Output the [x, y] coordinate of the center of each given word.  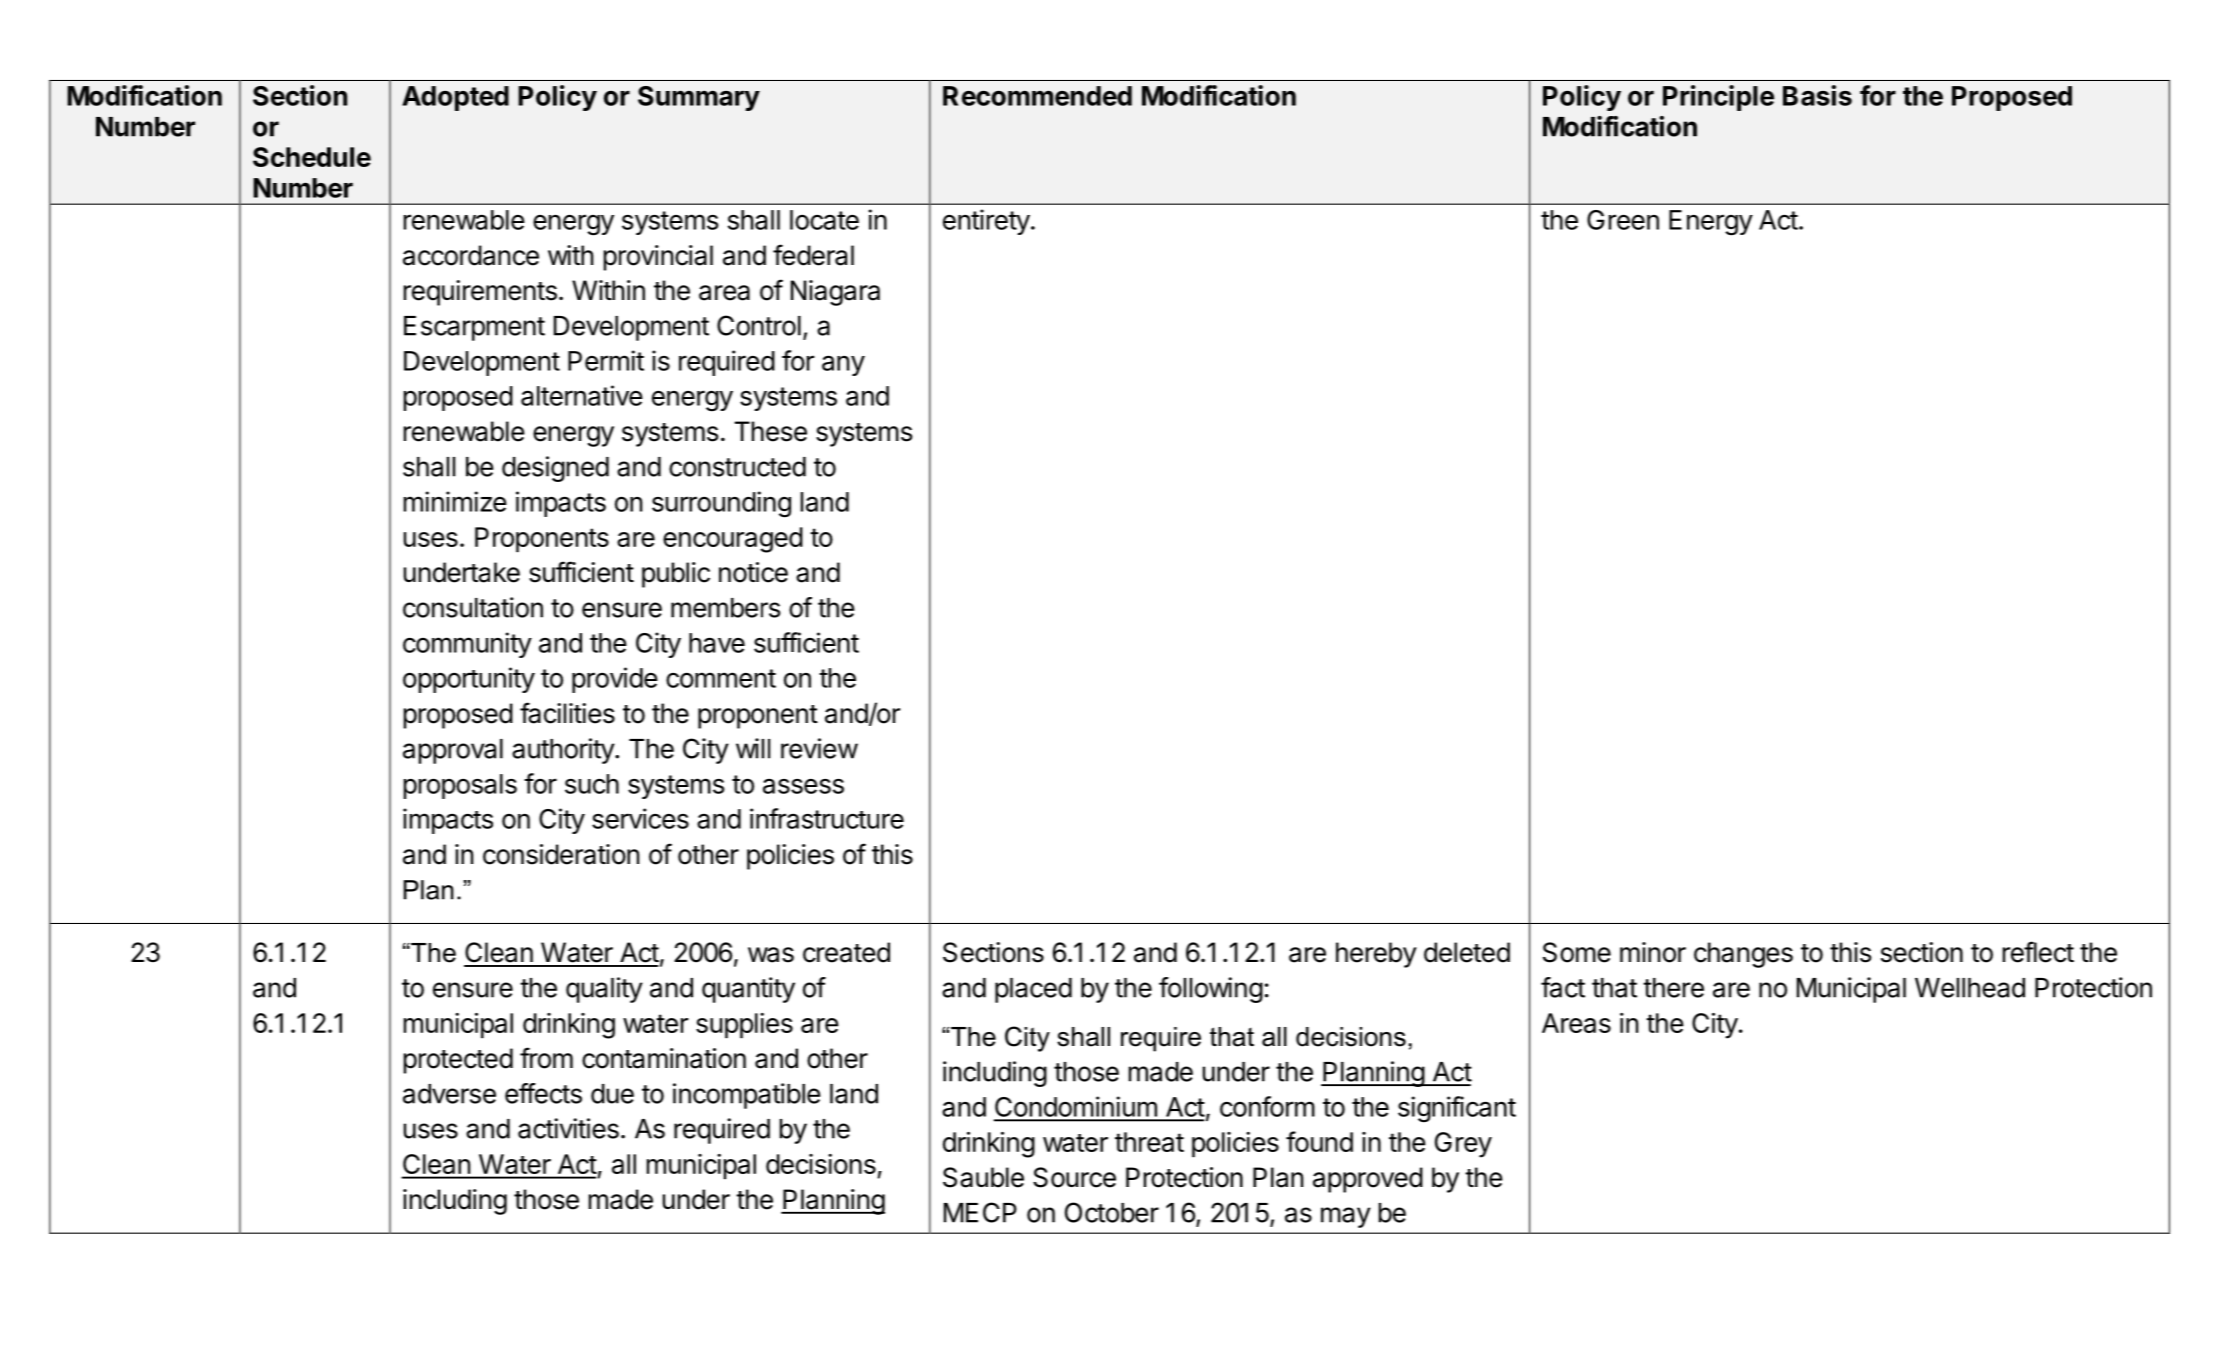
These [770, 431]
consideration [561, 854]
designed [555, 469]
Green [1623, 220]
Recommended [1037, 96]
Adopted [455, 98]
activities [568, 1128]
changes [1743, 955]
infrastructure [827, 818]
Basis [1817, 95]
